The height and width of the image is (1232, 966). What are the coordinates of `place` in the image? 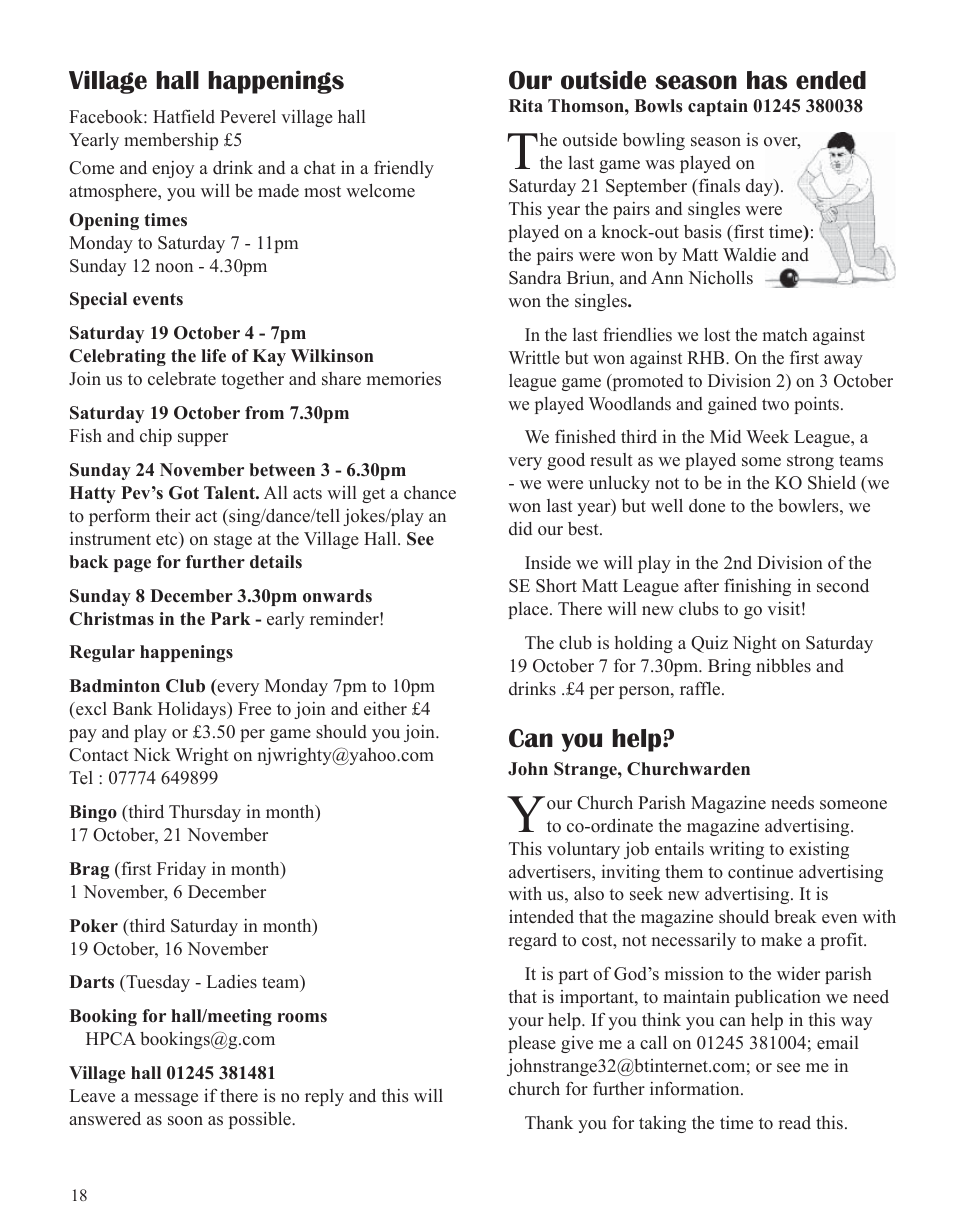 It's located at (529, 610).
